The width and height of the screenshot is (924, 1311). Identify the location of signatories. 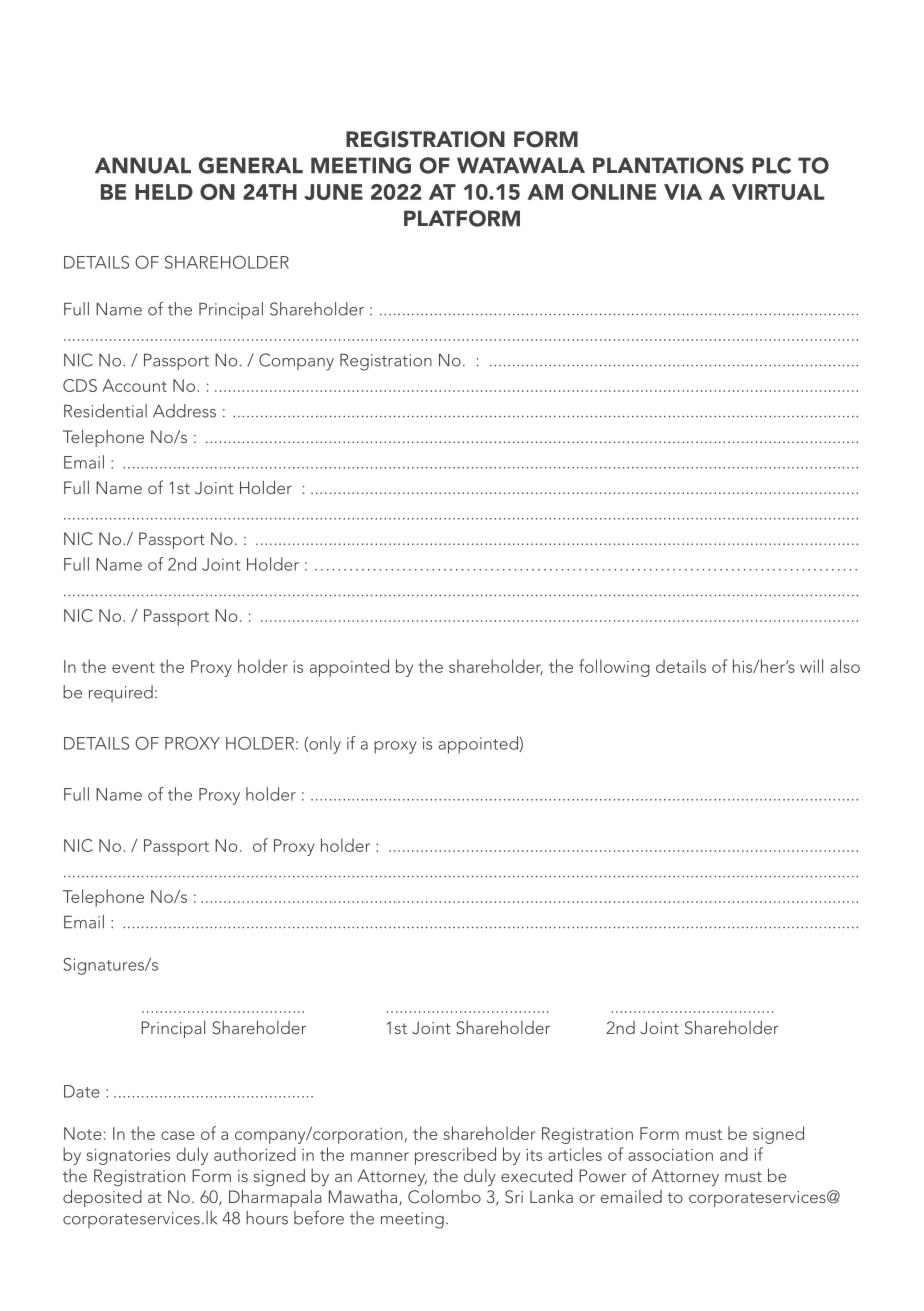
(128, 1156).
